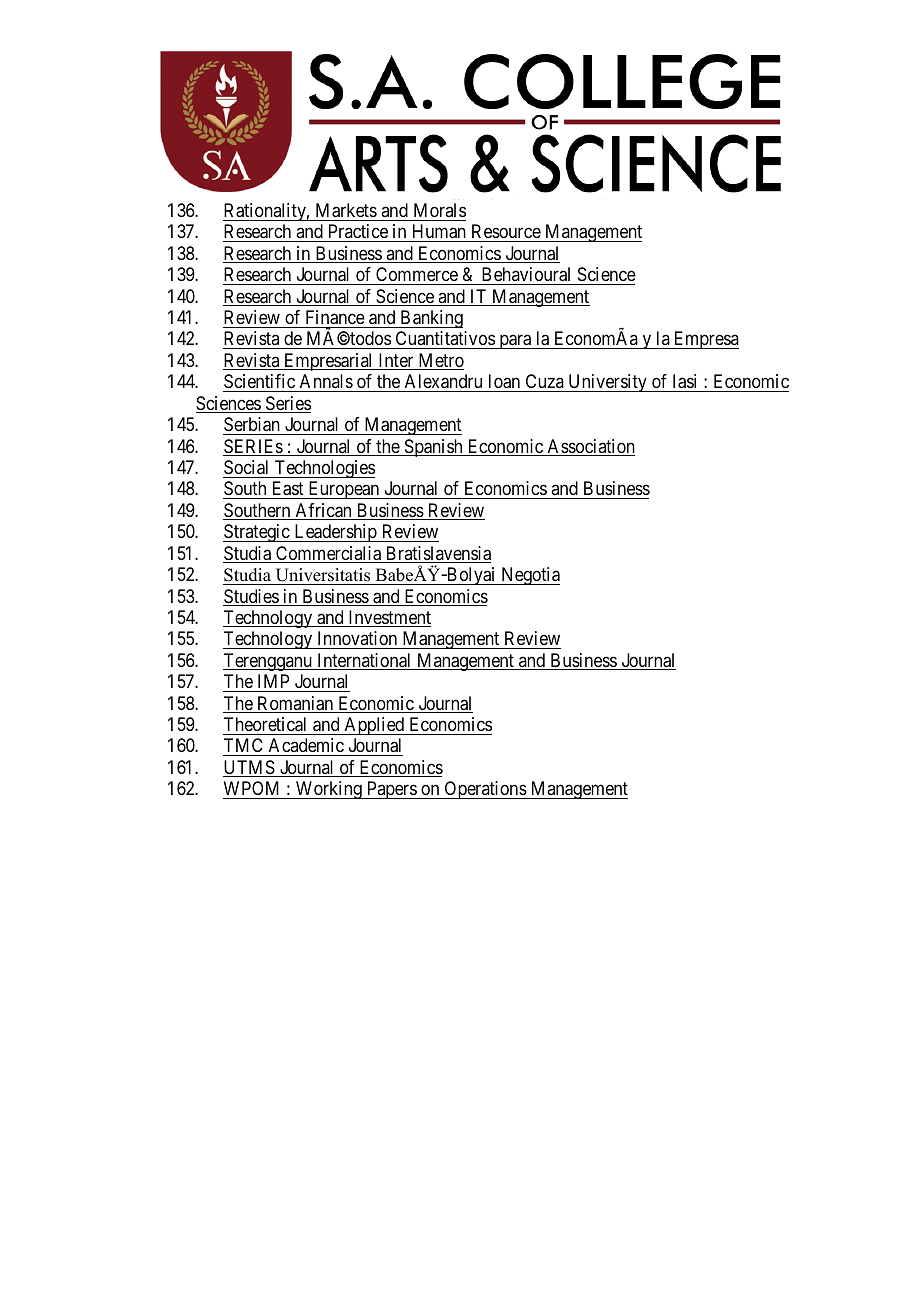 The height and width of the screenshot is (1307, 924). I want to click on Resource, so click(506, 231).
